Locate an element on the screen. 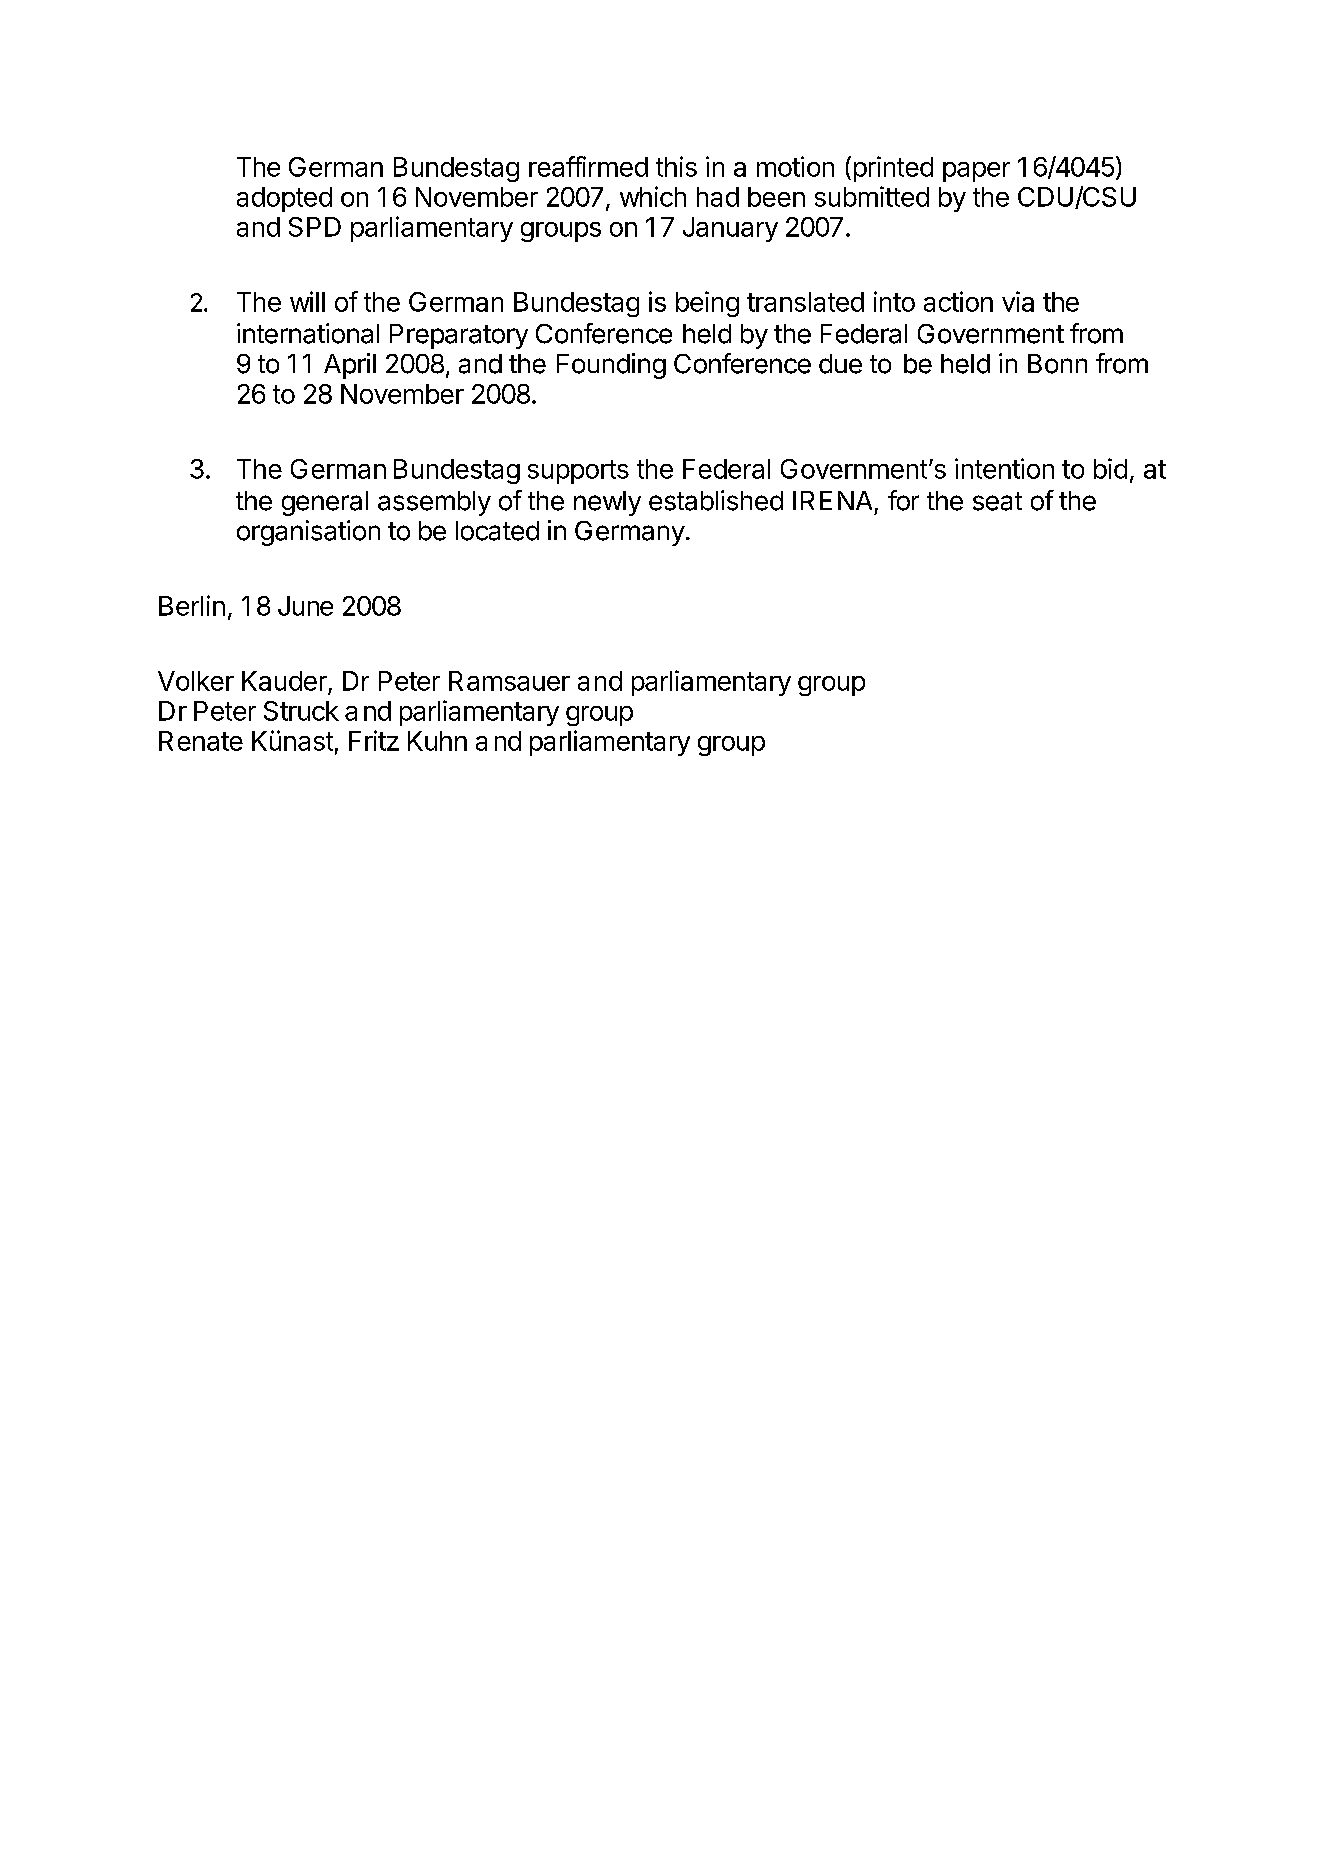 The height and width of the screenshot is (1874, 1327). April is located at coordinates (350, 366).
